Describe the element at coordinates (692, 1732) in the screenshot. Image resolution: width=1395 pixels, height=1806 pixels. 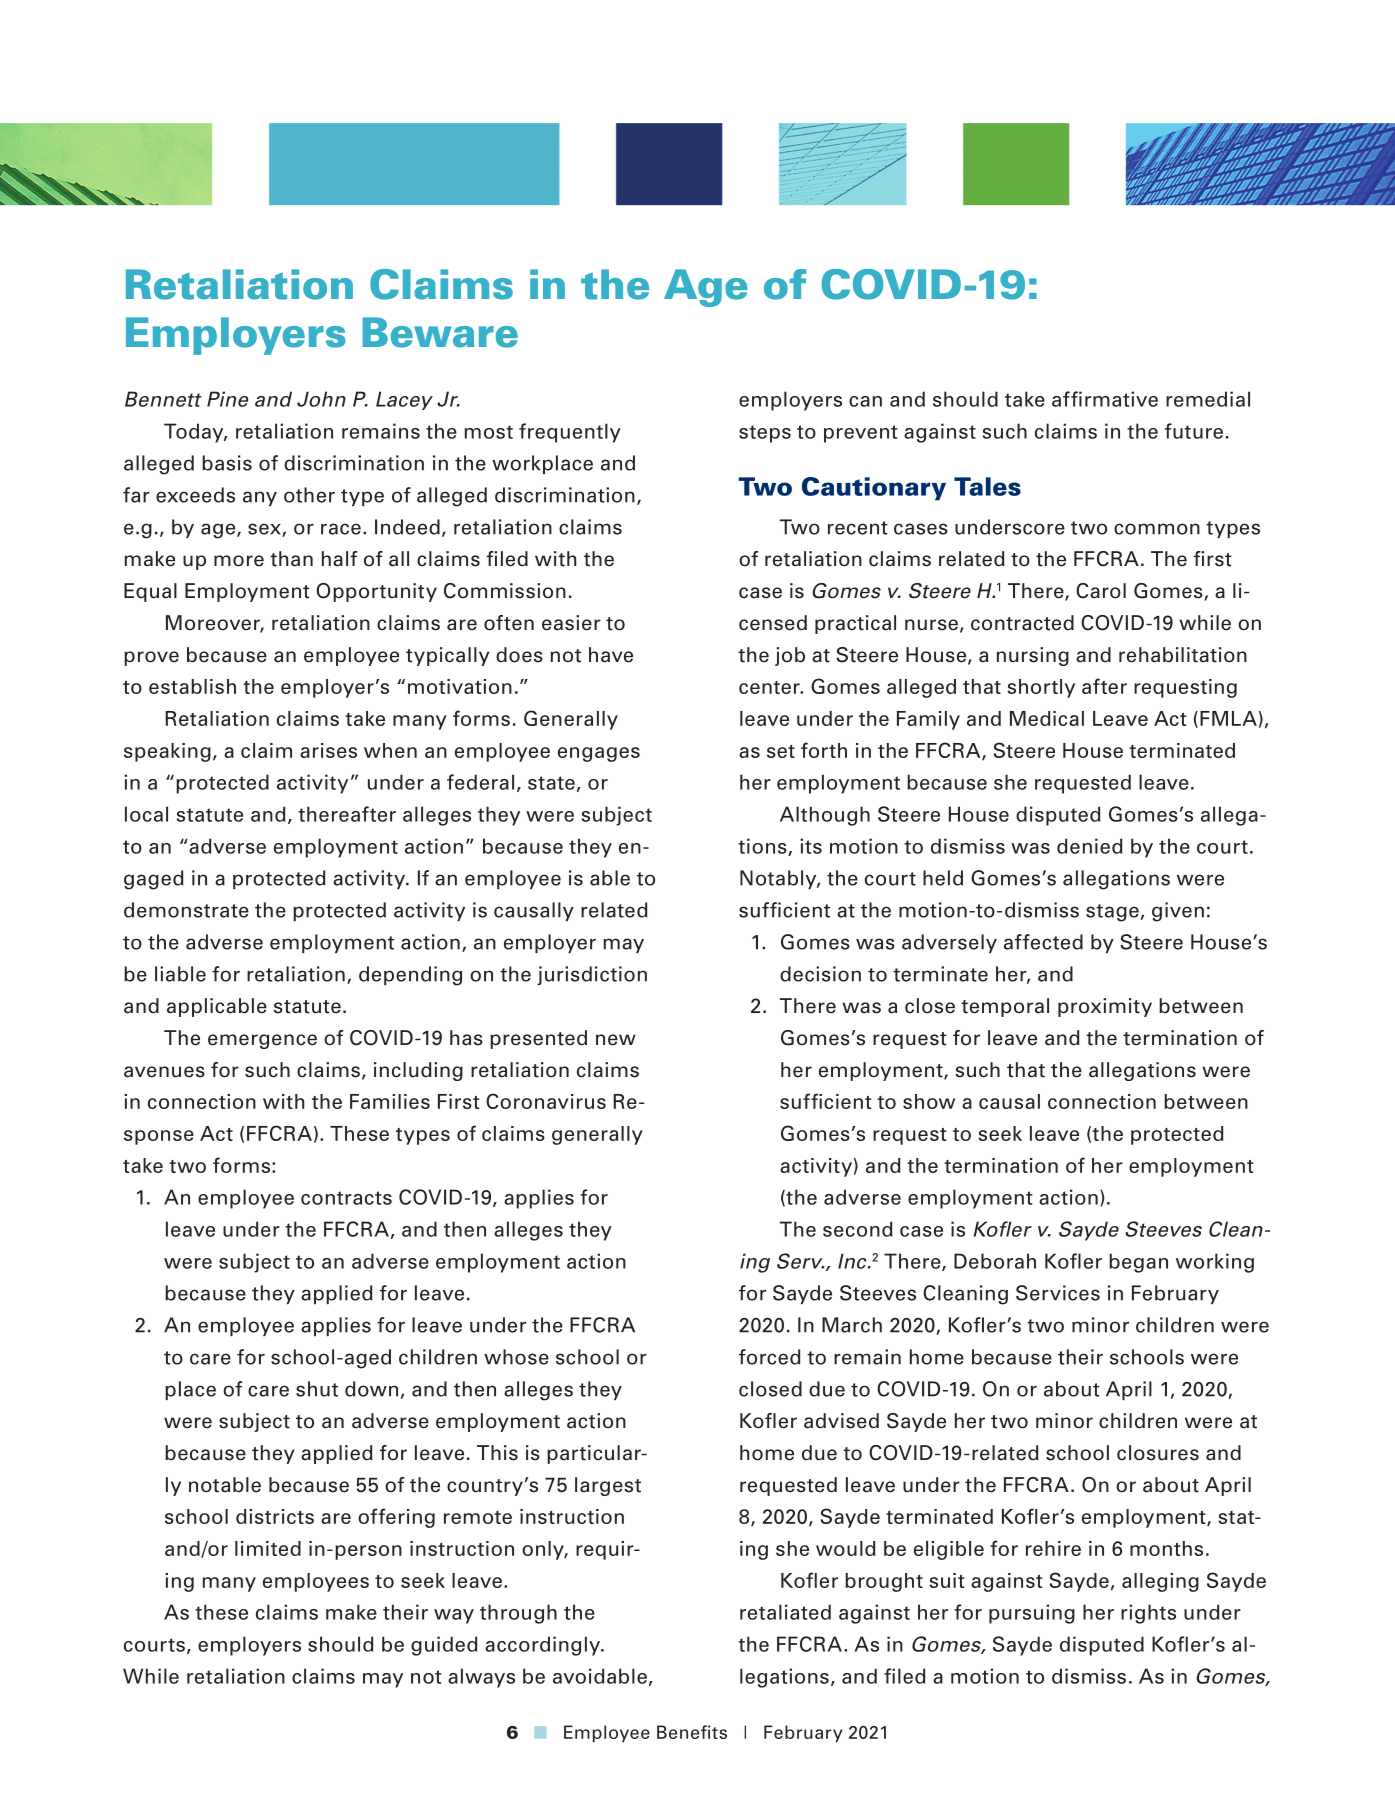
I see `Benefits` at that location.
